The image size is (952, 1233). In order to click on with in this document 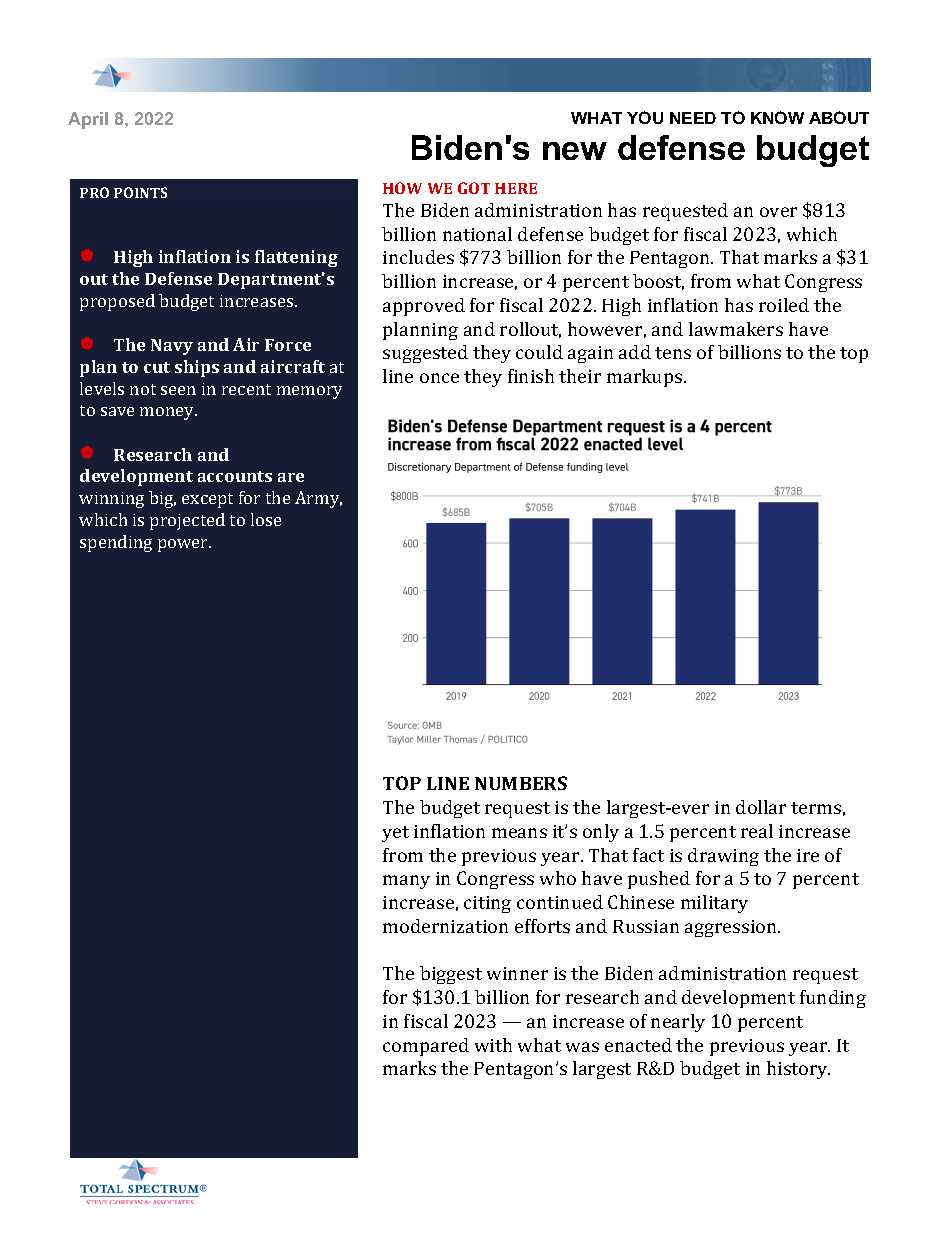, I will do `click(493, 1045)`.
